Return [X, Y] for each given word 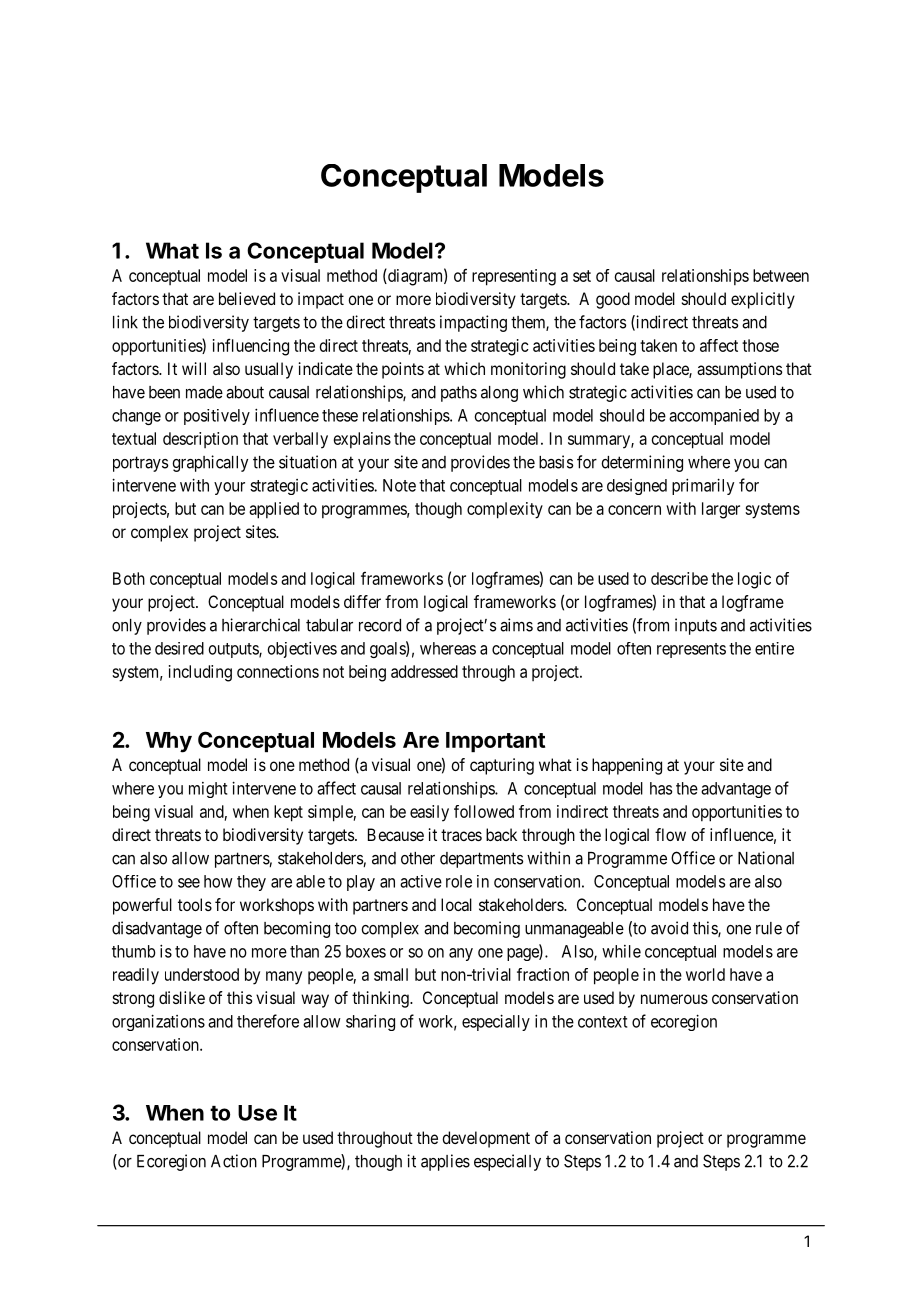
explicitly [763, 300]
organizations [158, 1022]
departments [481, 860]
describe [679, 578]
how [218, 881]
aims [516, 625]
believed [247, 298]
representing [514, 277]
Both [129, 578]
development [486, 1139]
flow [670, 834]
